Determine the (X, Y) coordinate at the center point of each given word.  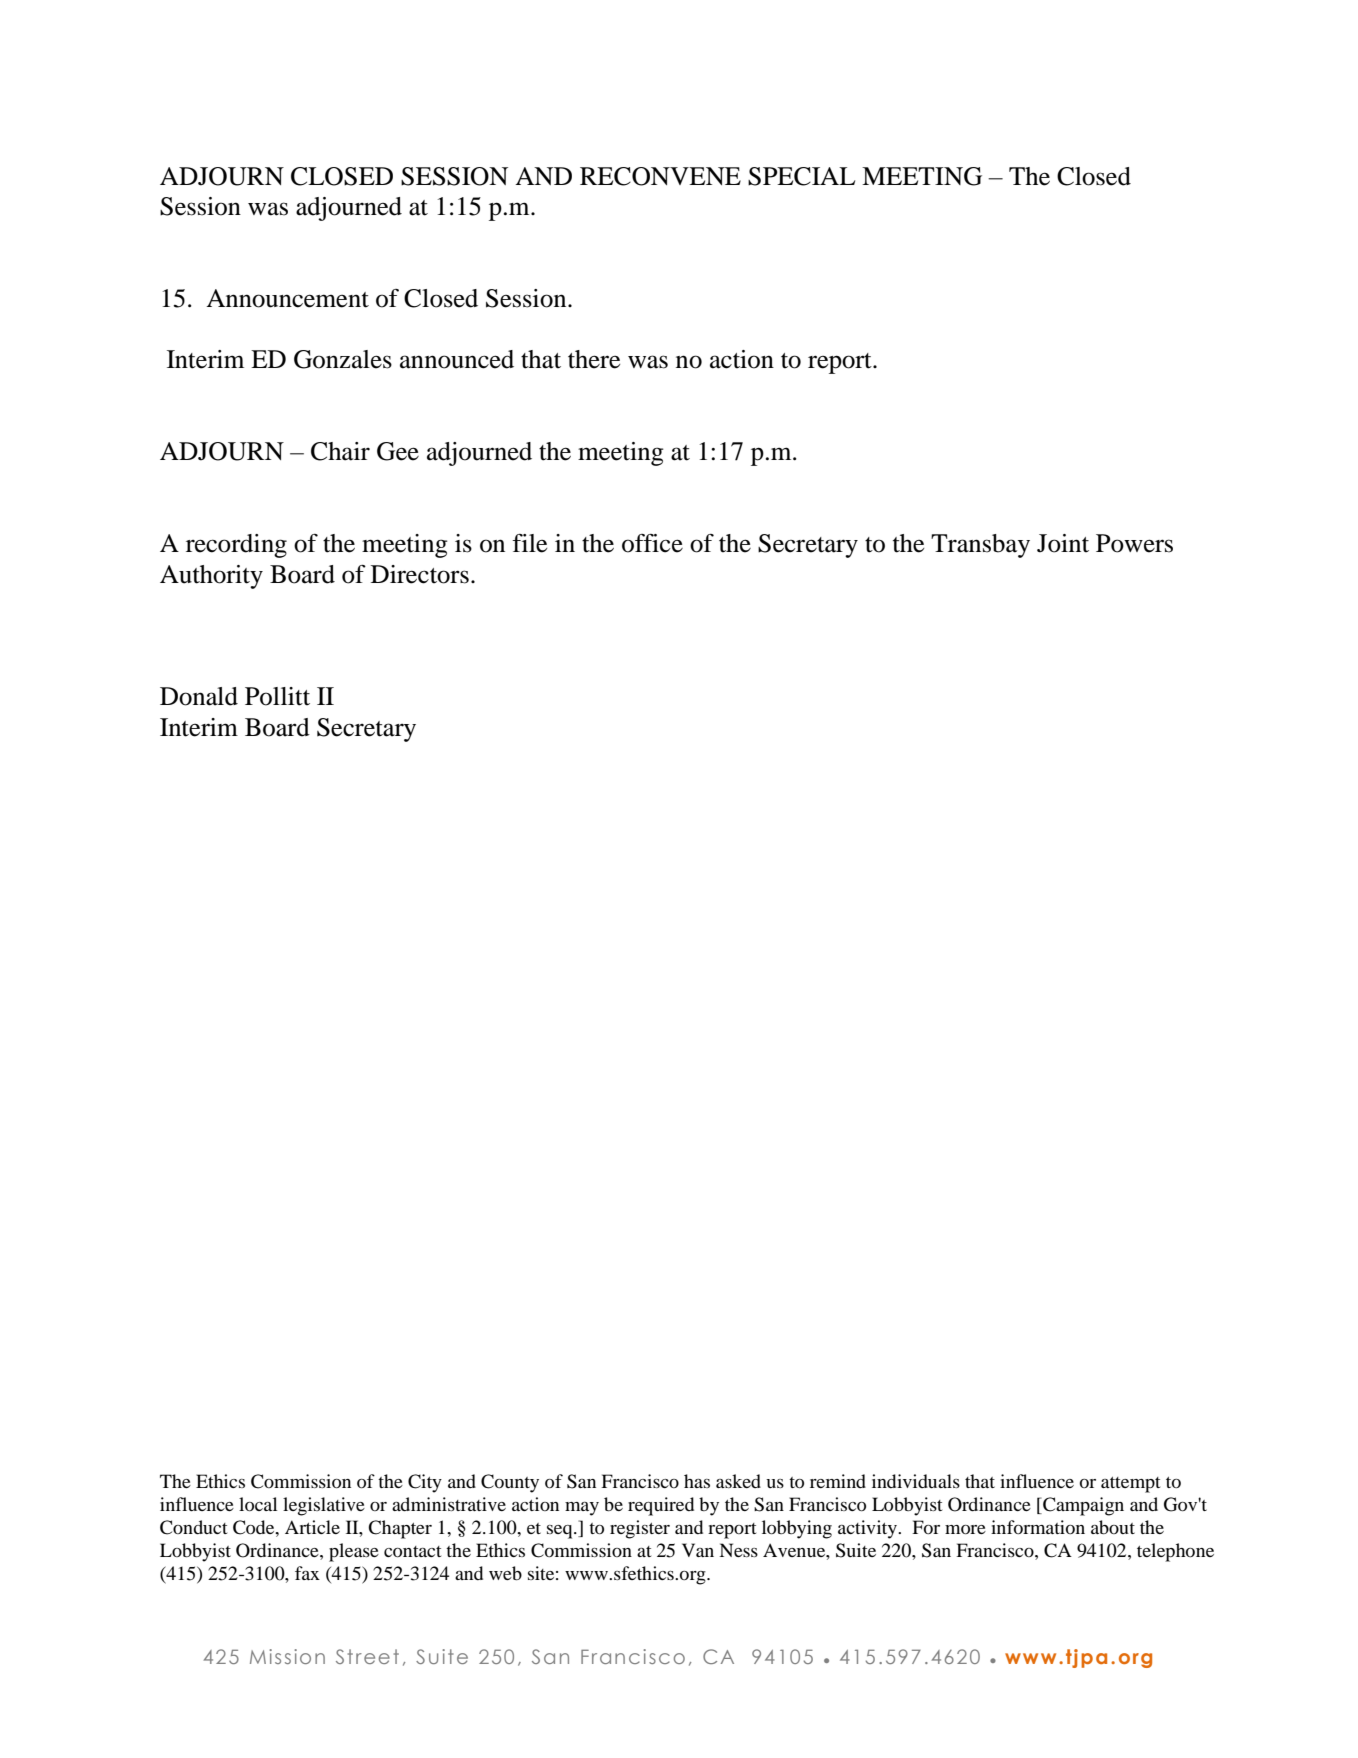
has (697, 1481)
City (425, 1483)
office (652, 543)
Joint (1063, 543)
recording (236, 546)
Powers (1134, 543)
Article (312, 1527)
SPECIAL (801, 176)
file (529, 543)
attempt (1130, 1485)
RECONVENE (660, 176)
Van (698, 1550)
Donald (199, 696)
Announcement (287, 298)
